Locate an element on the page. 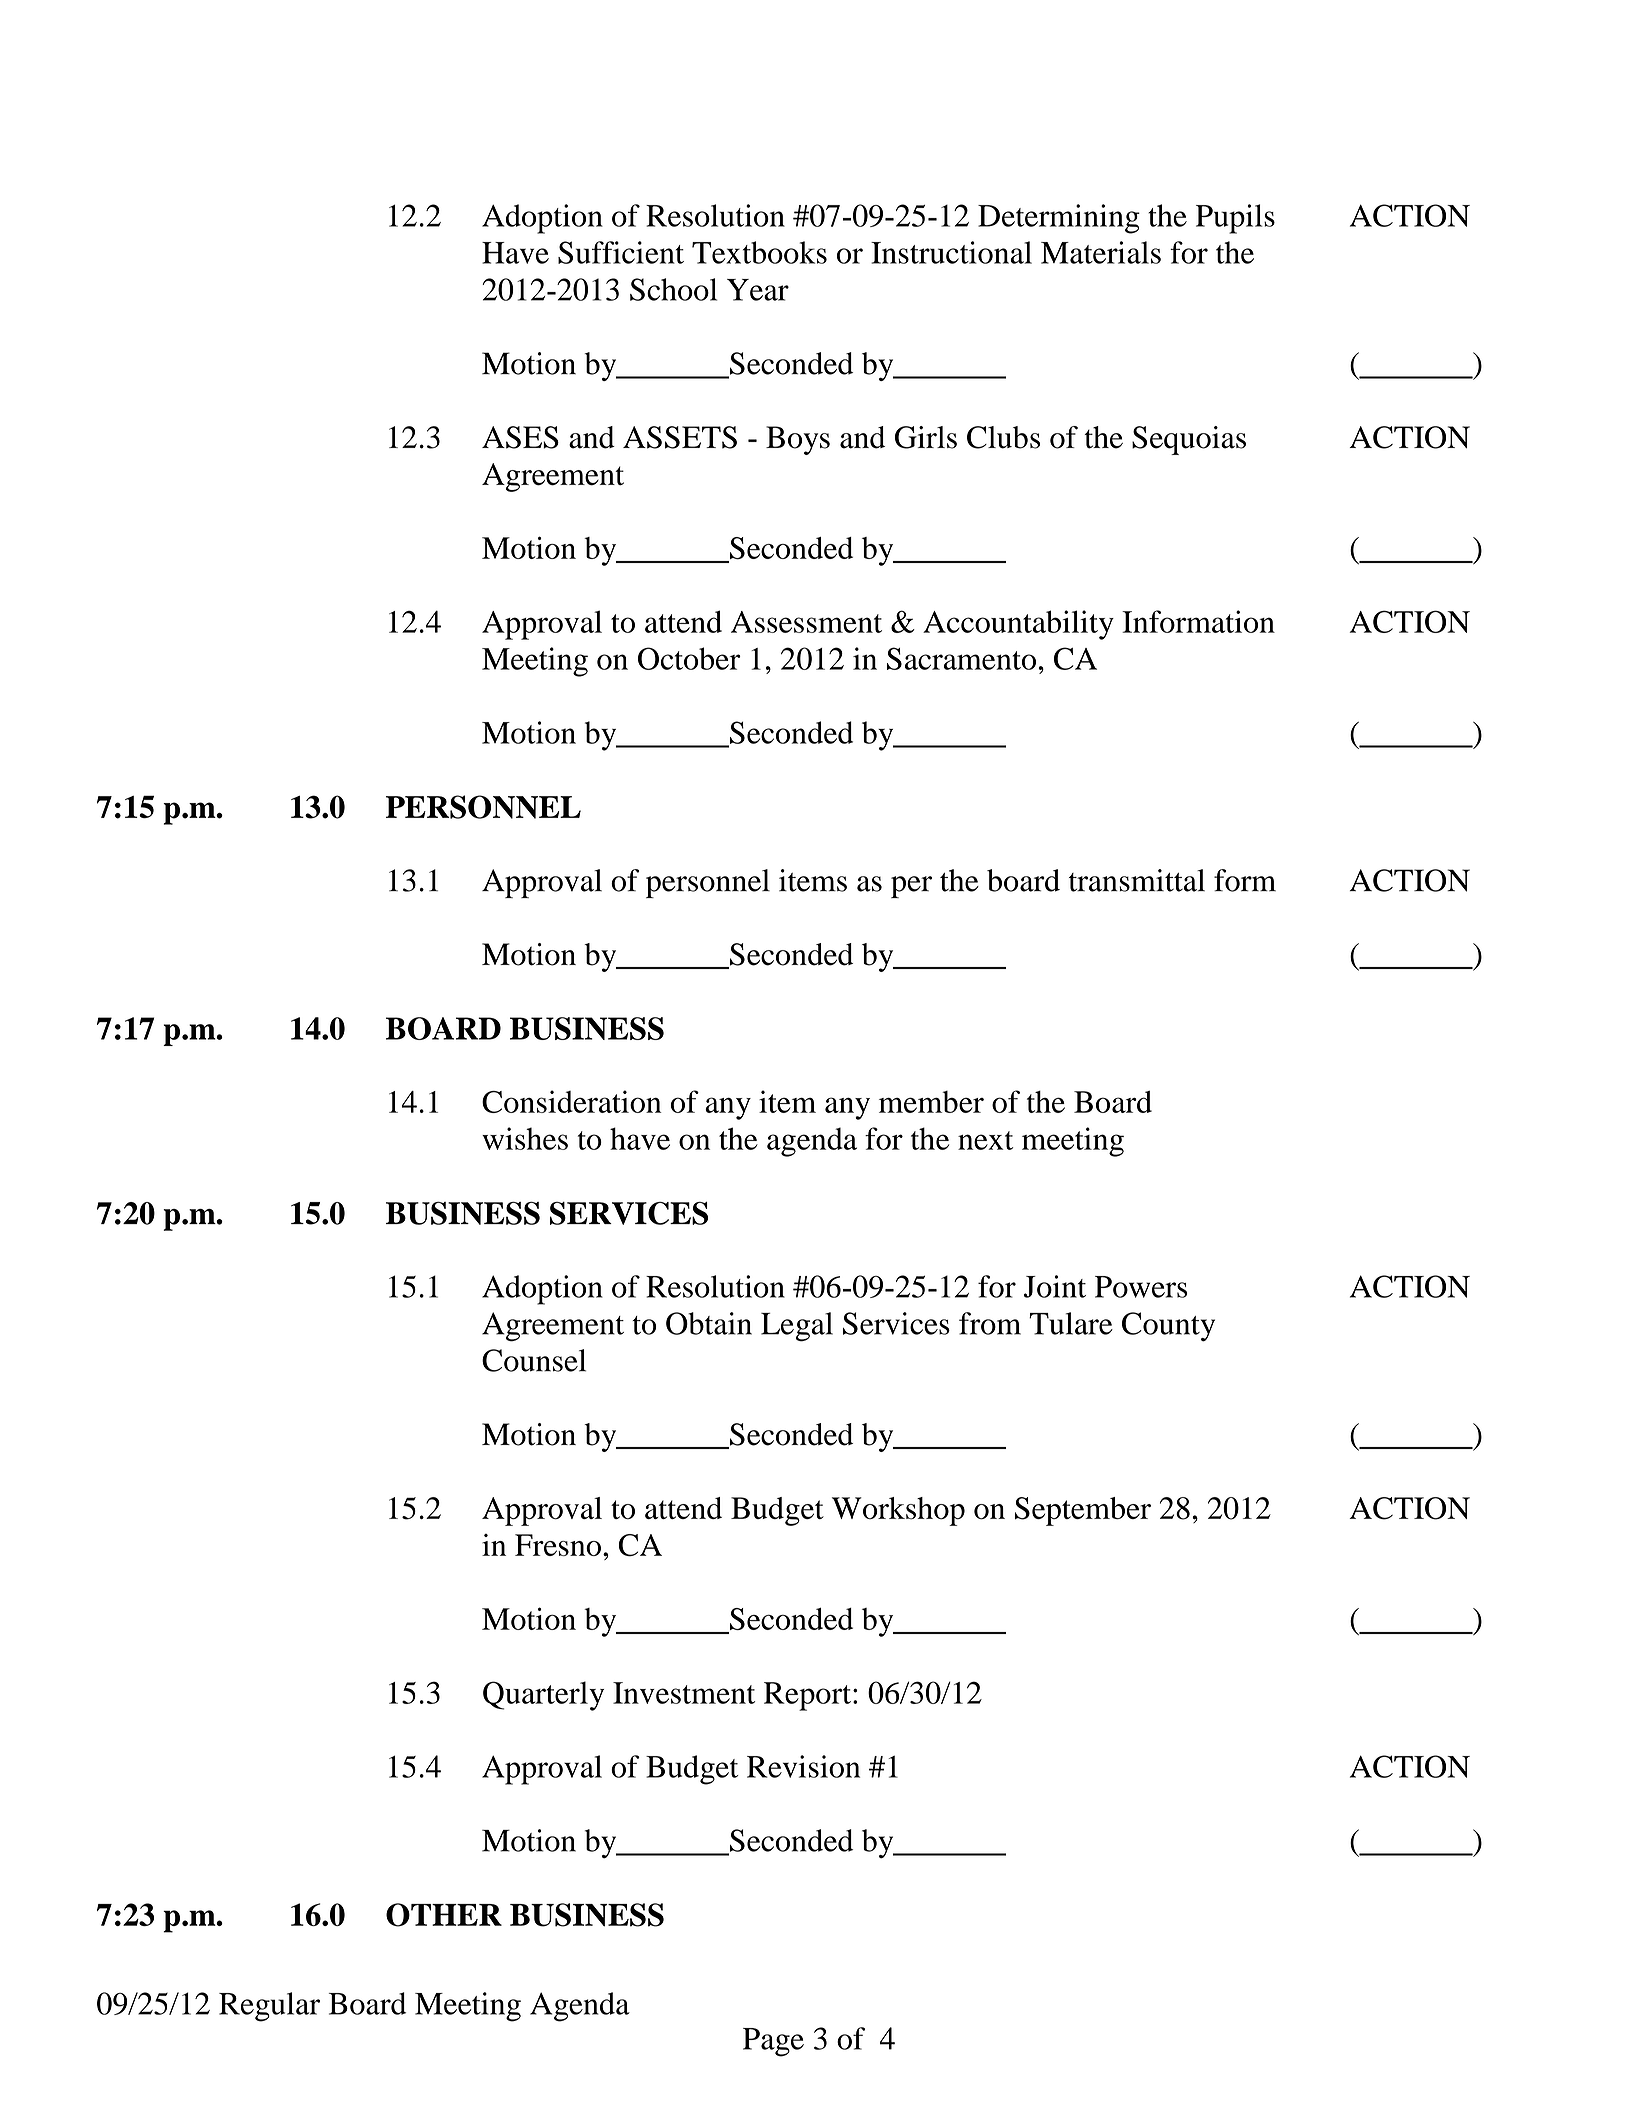  Counsel is located at coordinates (534, 1360).
